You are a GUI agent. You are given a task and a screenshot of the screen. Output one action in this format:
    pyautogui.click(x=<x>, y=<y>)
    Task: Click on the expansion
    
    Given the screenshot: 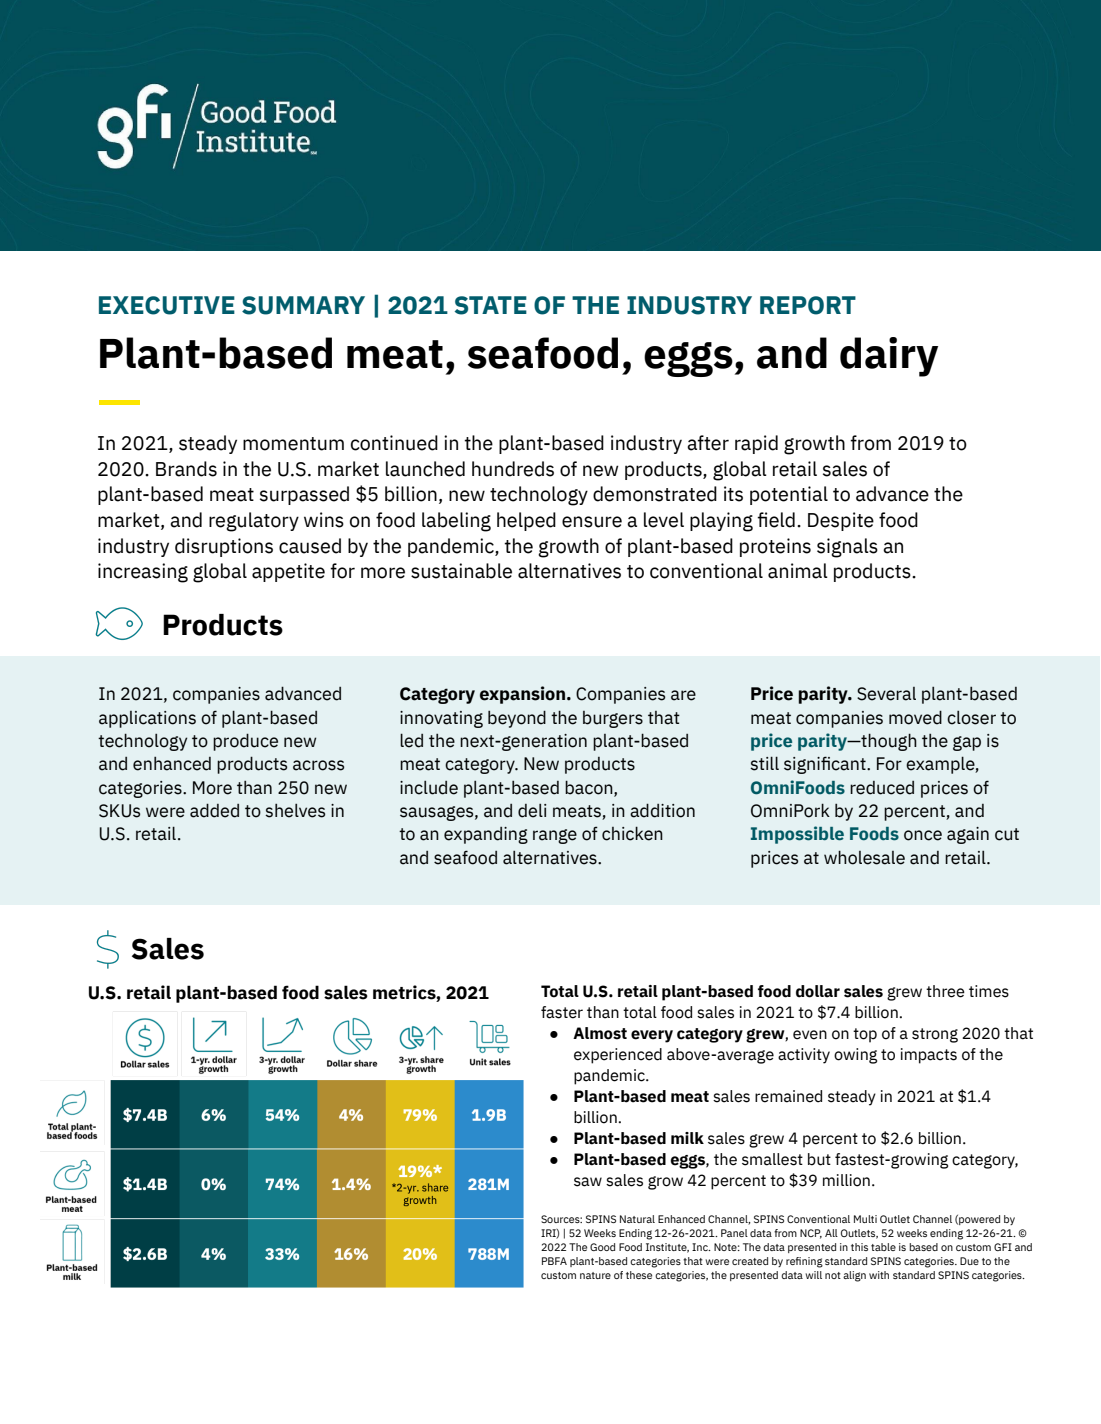 What is the action you would take?
    pyautogui.click(x=524, y=695)
